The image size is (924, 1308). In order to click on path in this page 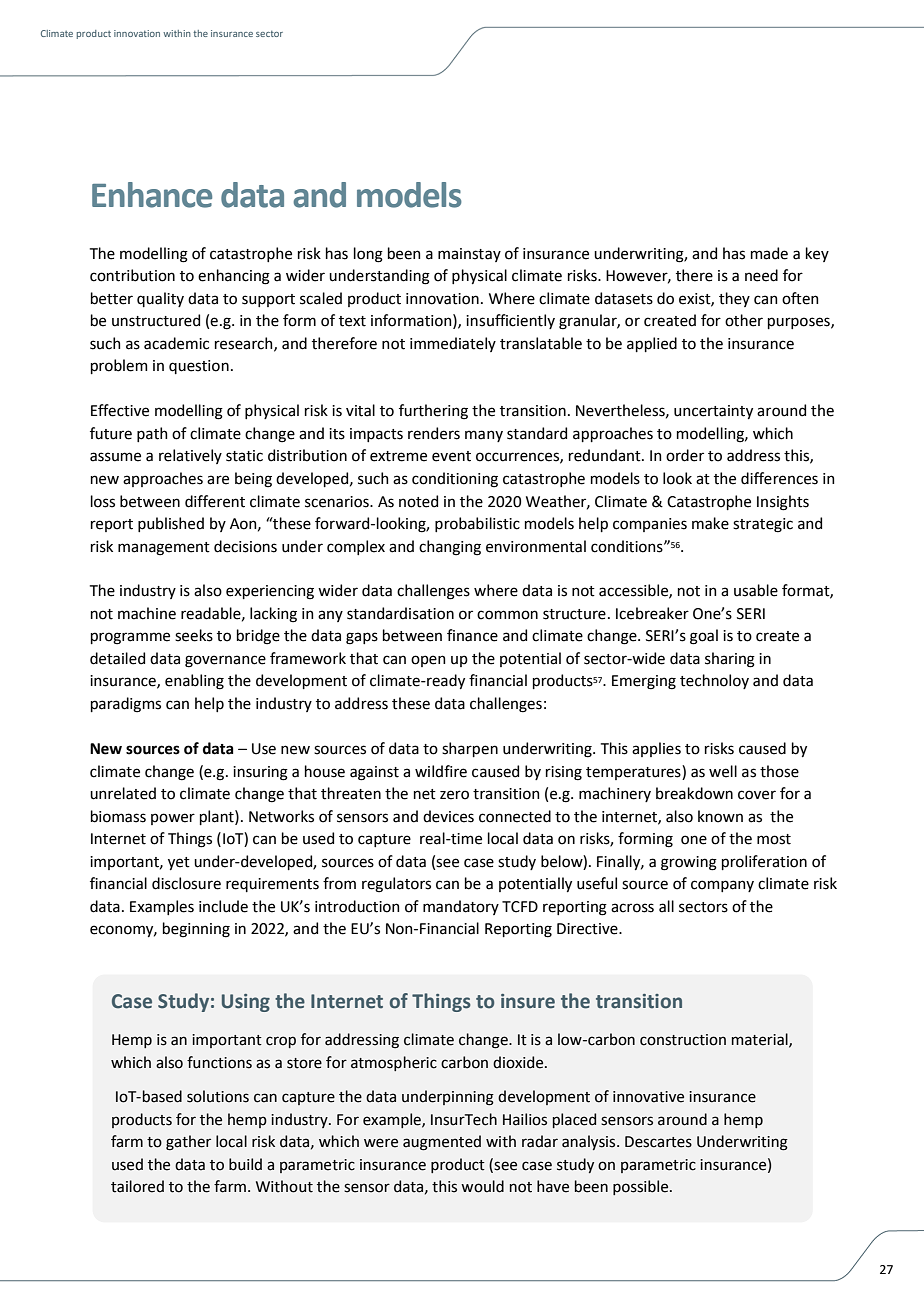, I will do `click(152, 434)`.
